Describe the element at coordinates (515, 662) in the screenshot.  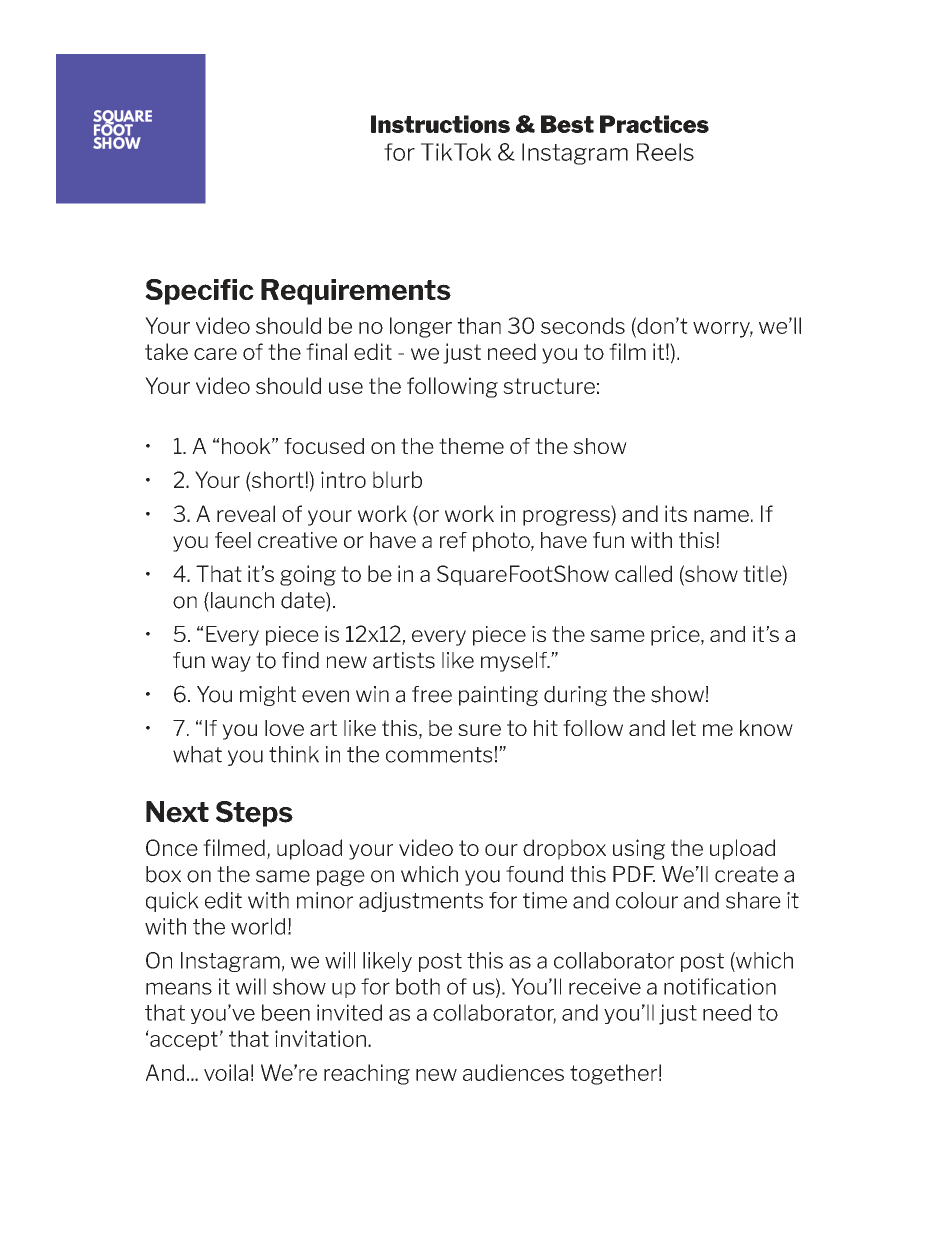
I see `myself` at that location.
